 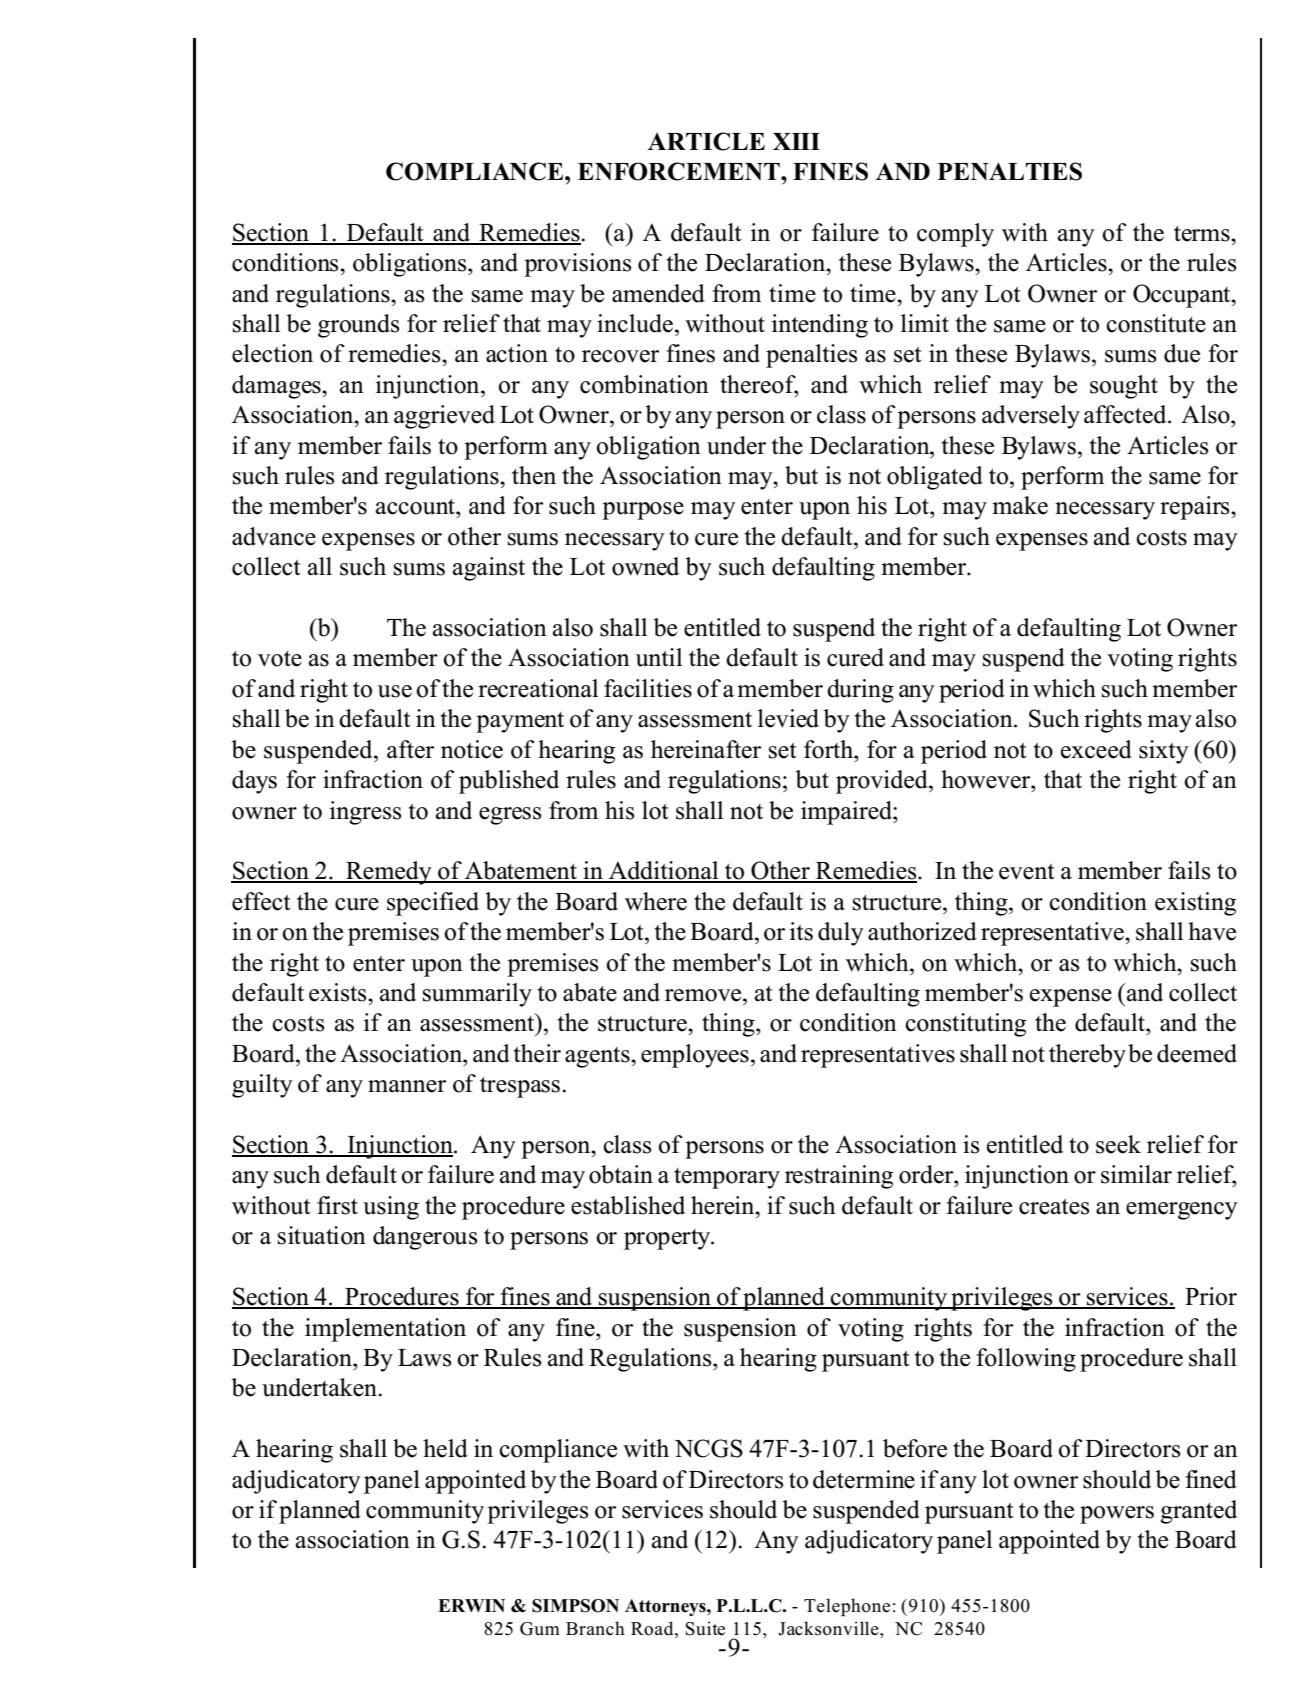 What do you see at coordinates (339, 992) in the page?
I see `exists` at bounding box center [339, 992].
